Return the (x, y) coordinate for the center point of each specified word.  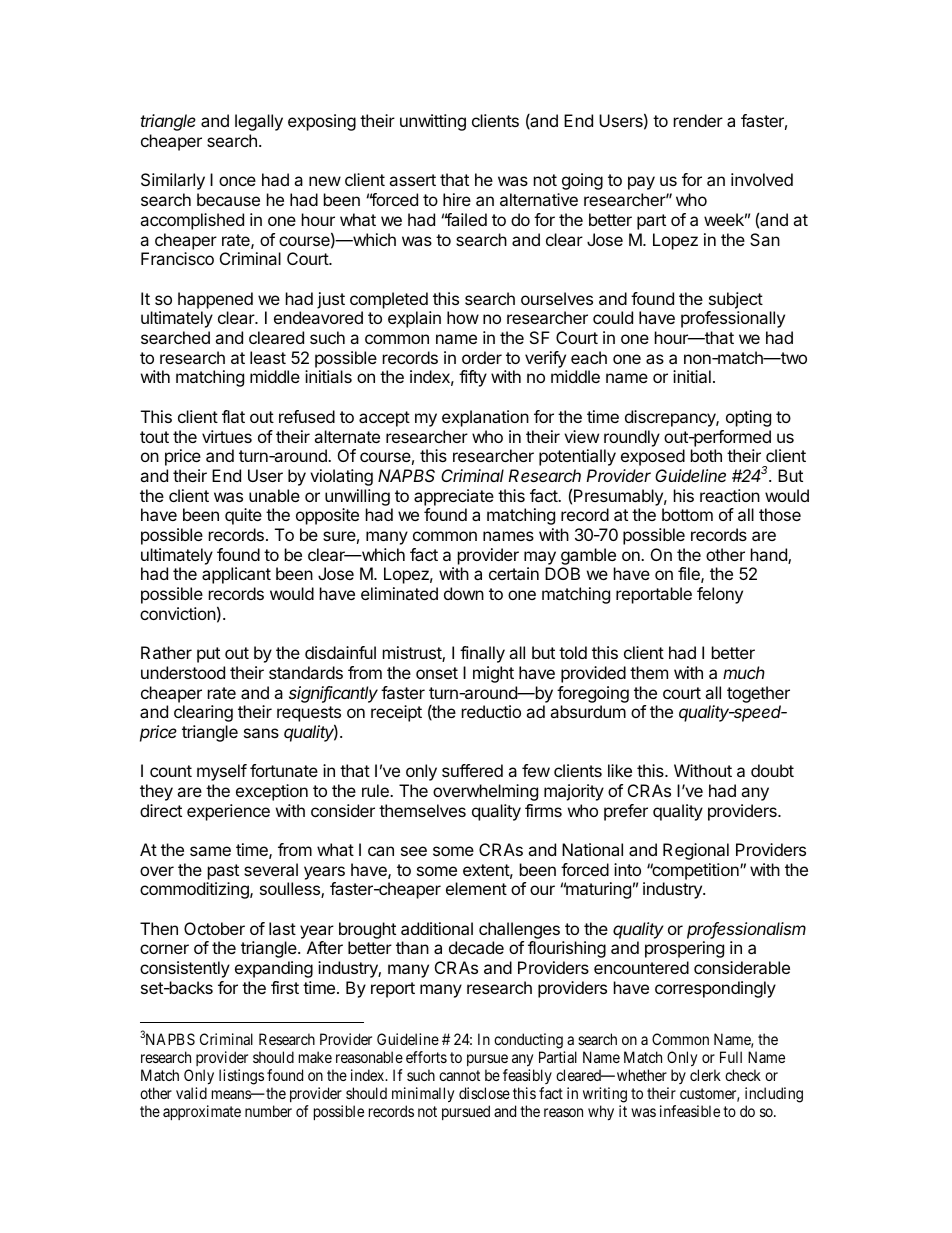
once (237, 181)
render (698, 120)
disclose (484, 1093)
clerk (705, 1075)
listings (241, 1077)
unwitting (433, 122)
